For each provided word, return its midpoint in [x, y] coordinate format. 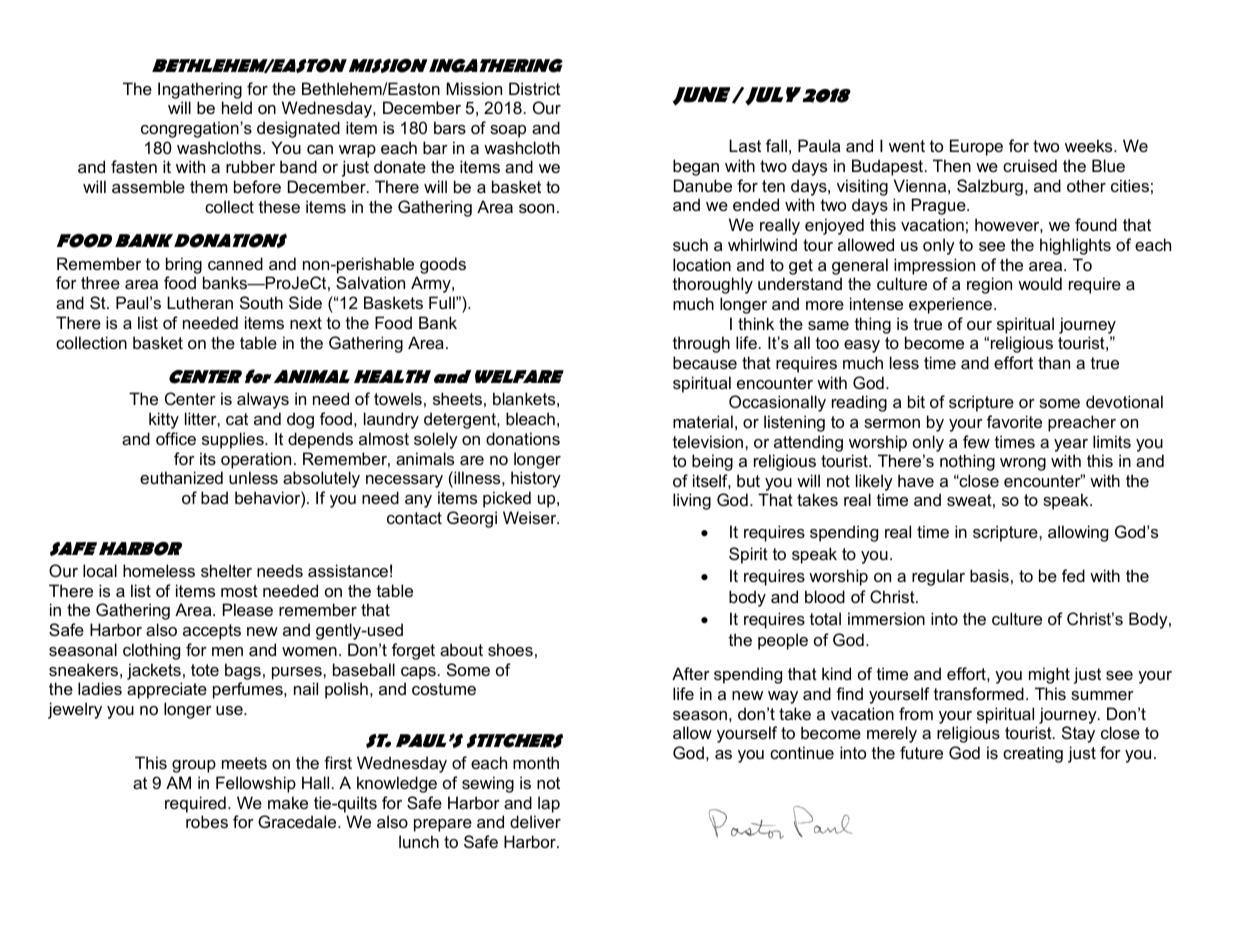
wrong [1023, 464]
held [237, 107]
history [536, 479]
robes [207, 821]
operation [256, 460]
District [534, 88]
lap [549, 804]
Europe [976, 147]
